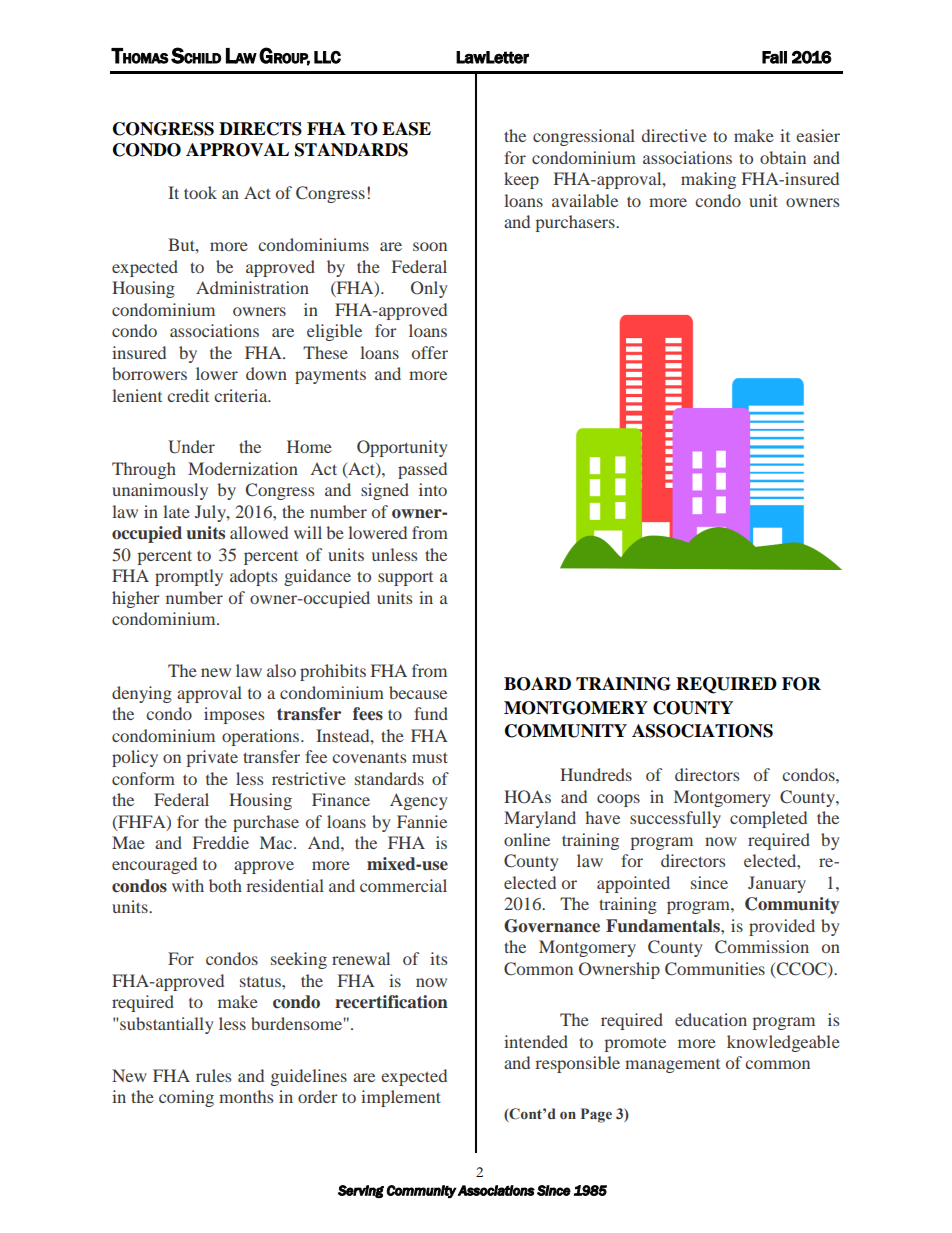 The image size is (952, 1233). Describe the element at coordinates (777, 884) in the page. I see `January` at that location.
